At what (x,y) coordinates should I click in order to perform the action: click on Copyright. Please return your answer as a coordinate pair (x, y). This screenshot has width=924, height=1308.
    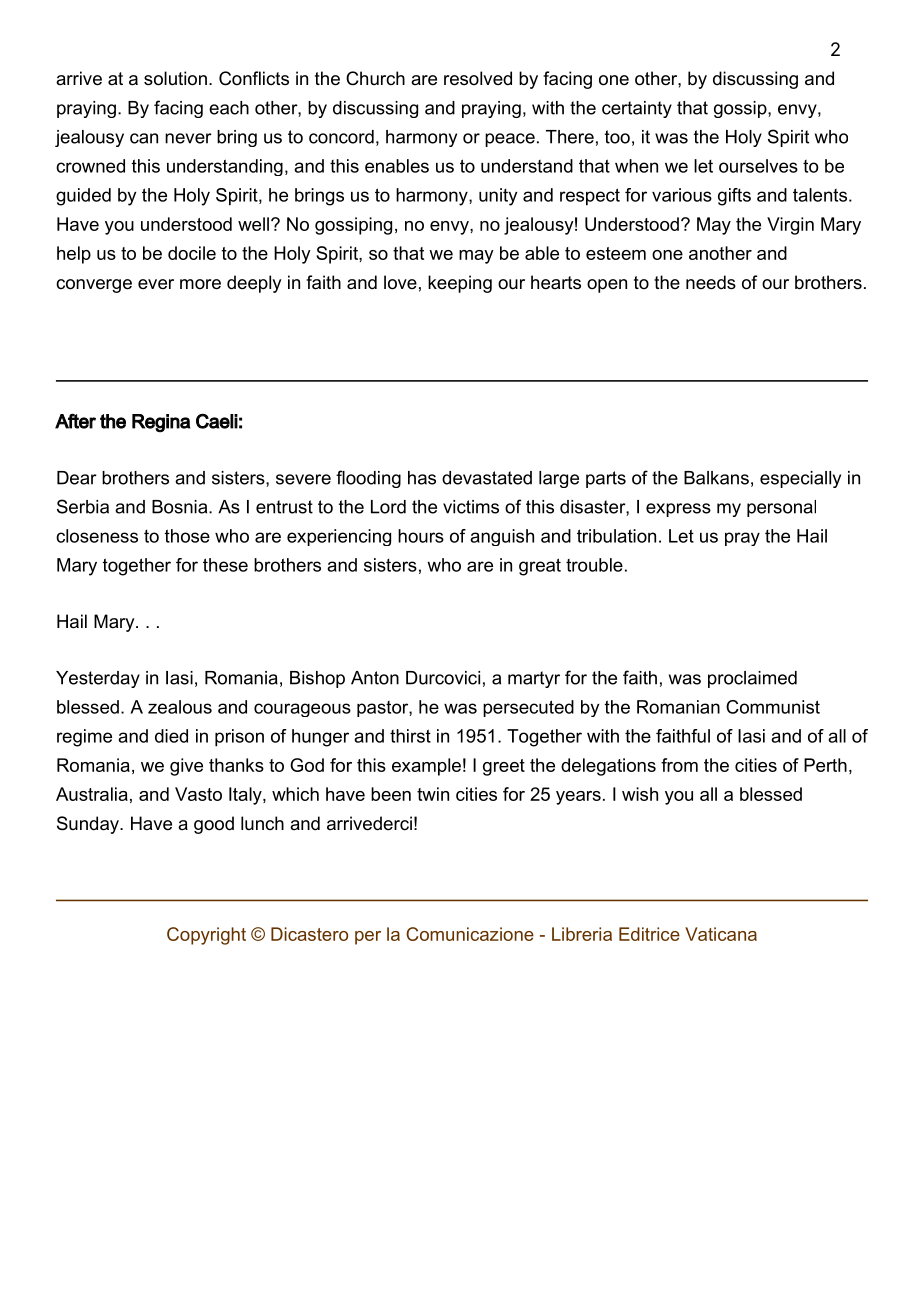
    Looking at the image, I should click on (206, 936).
